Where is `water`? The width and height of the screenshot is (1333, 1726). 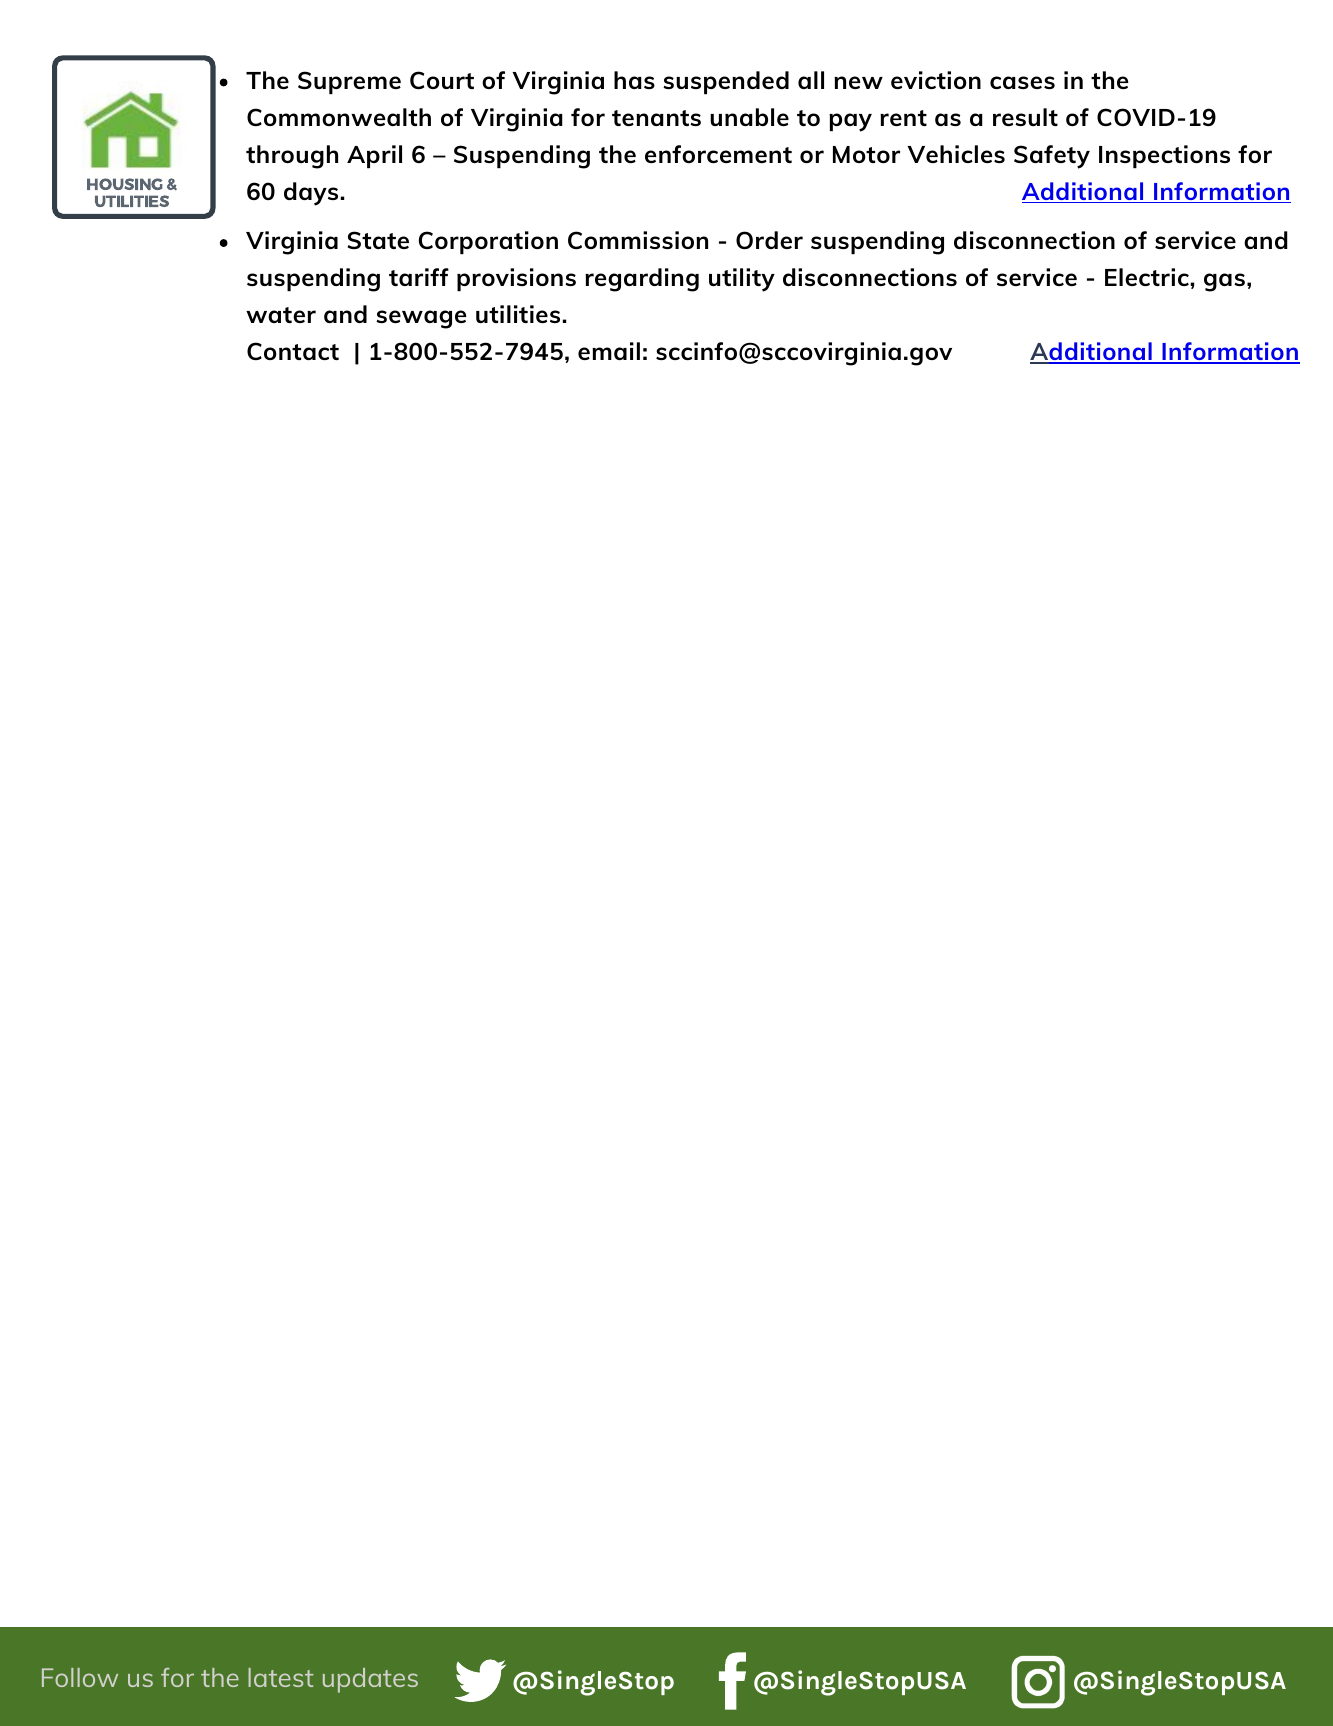 water is located at coordinates (281, 315).
